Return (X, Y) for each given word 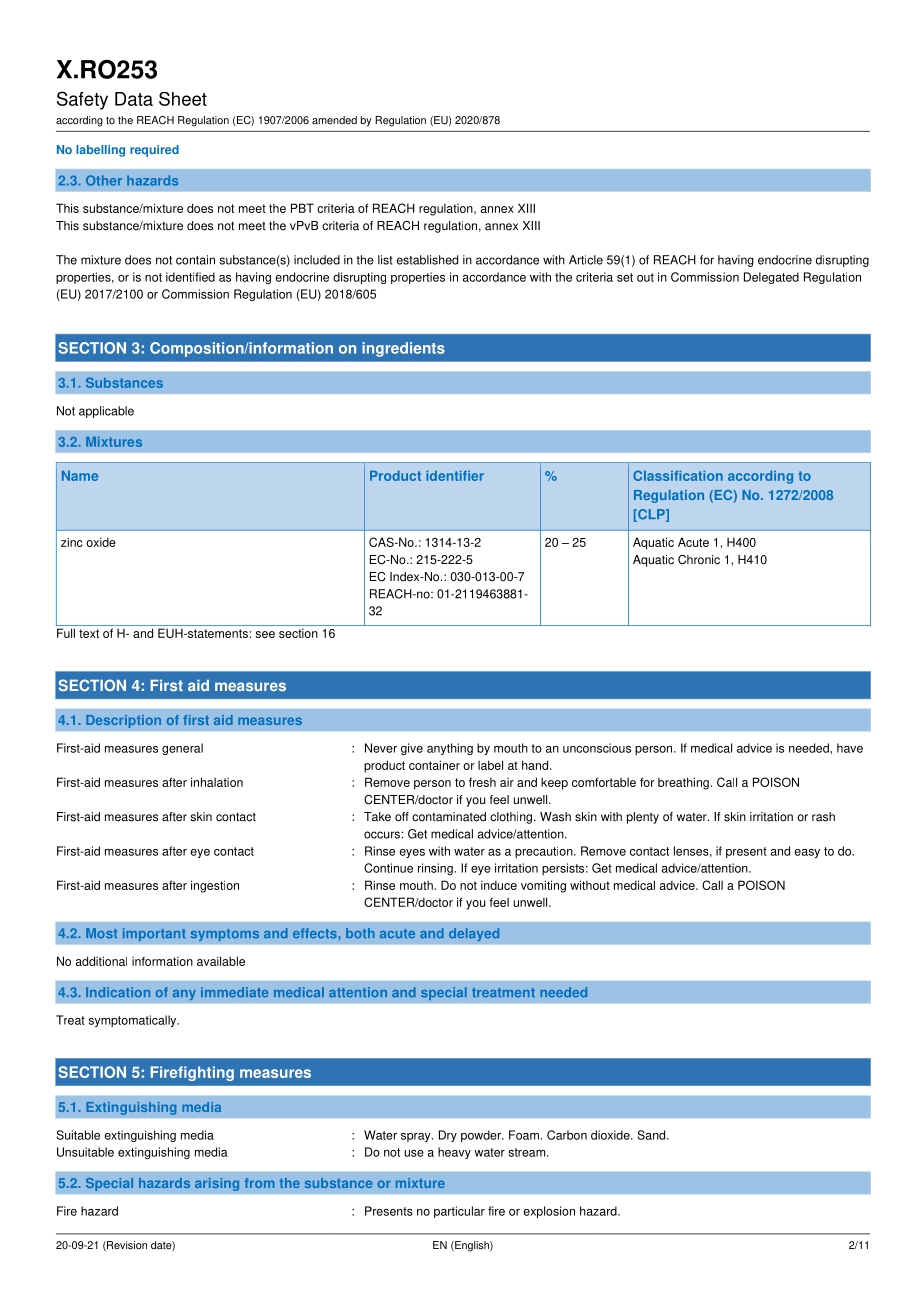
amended (334, 120)
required (154, 151)
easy (807, 853)
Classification (678, 475)
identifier (455, 476)
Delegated (771, 278)
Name (80, 476)
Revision (126, 1246)
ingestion (215, 886)
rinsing (436, 869)
